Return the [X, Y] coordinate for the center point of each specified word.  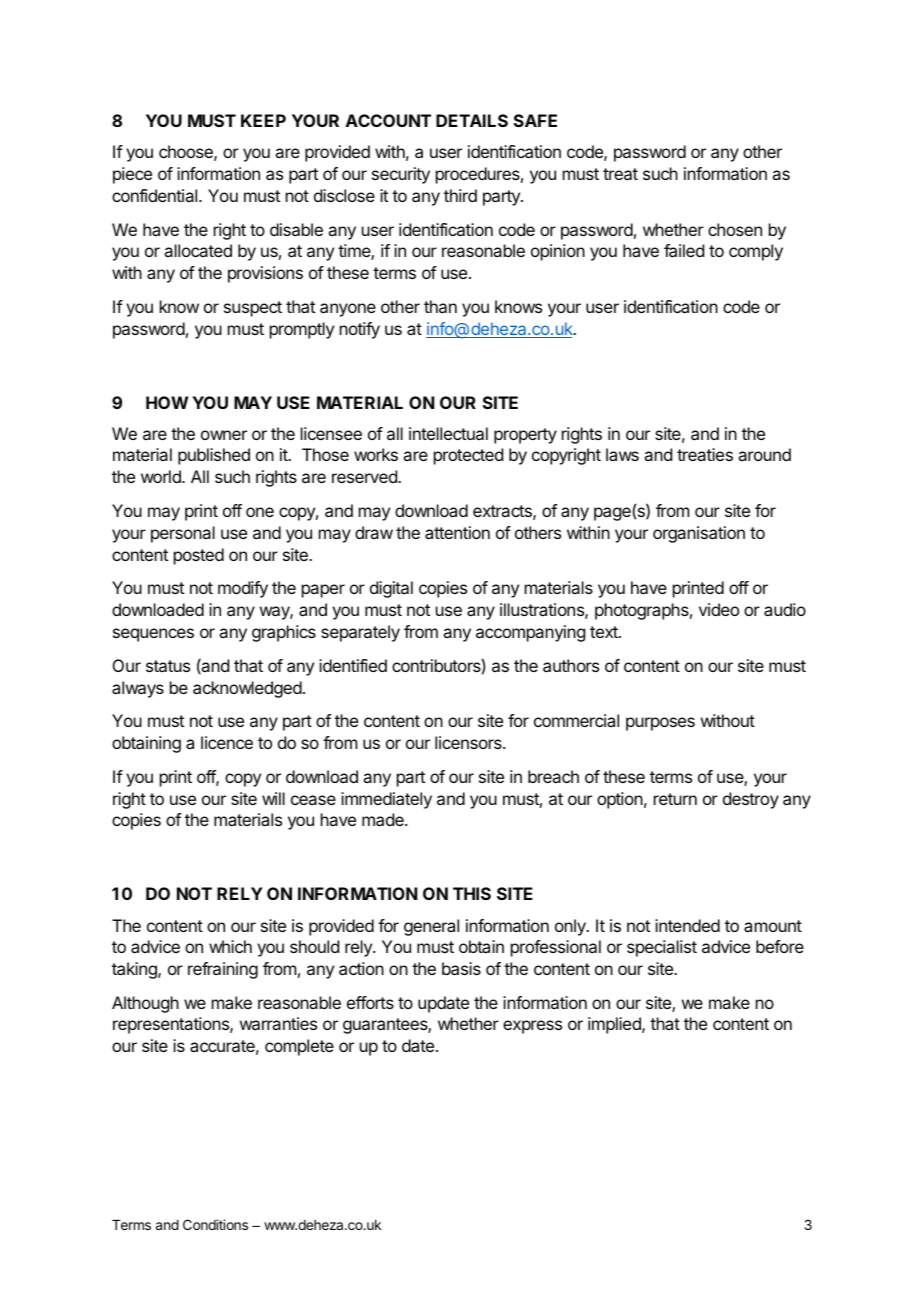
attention [457, 532]
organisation [699, 534]
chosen [735, 229]
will [273, 798]
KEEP [263, 120]
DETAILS [472, 120]
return [675, 799]
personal [183, 534]
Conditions [215, 1224]
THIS [472, 893]
